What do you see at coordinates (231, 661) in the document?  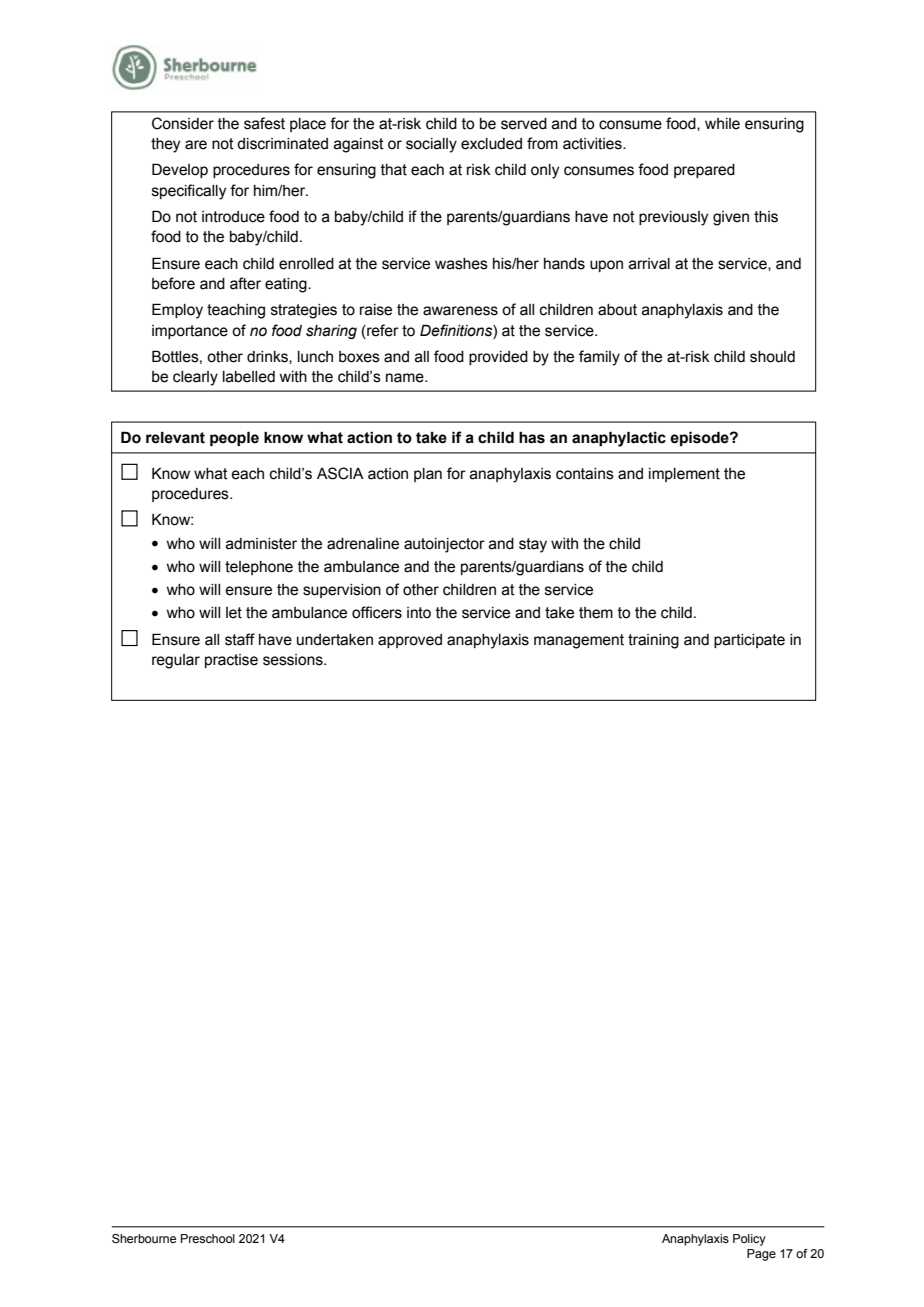 I see `practise` at bounding box center [231, 661].
